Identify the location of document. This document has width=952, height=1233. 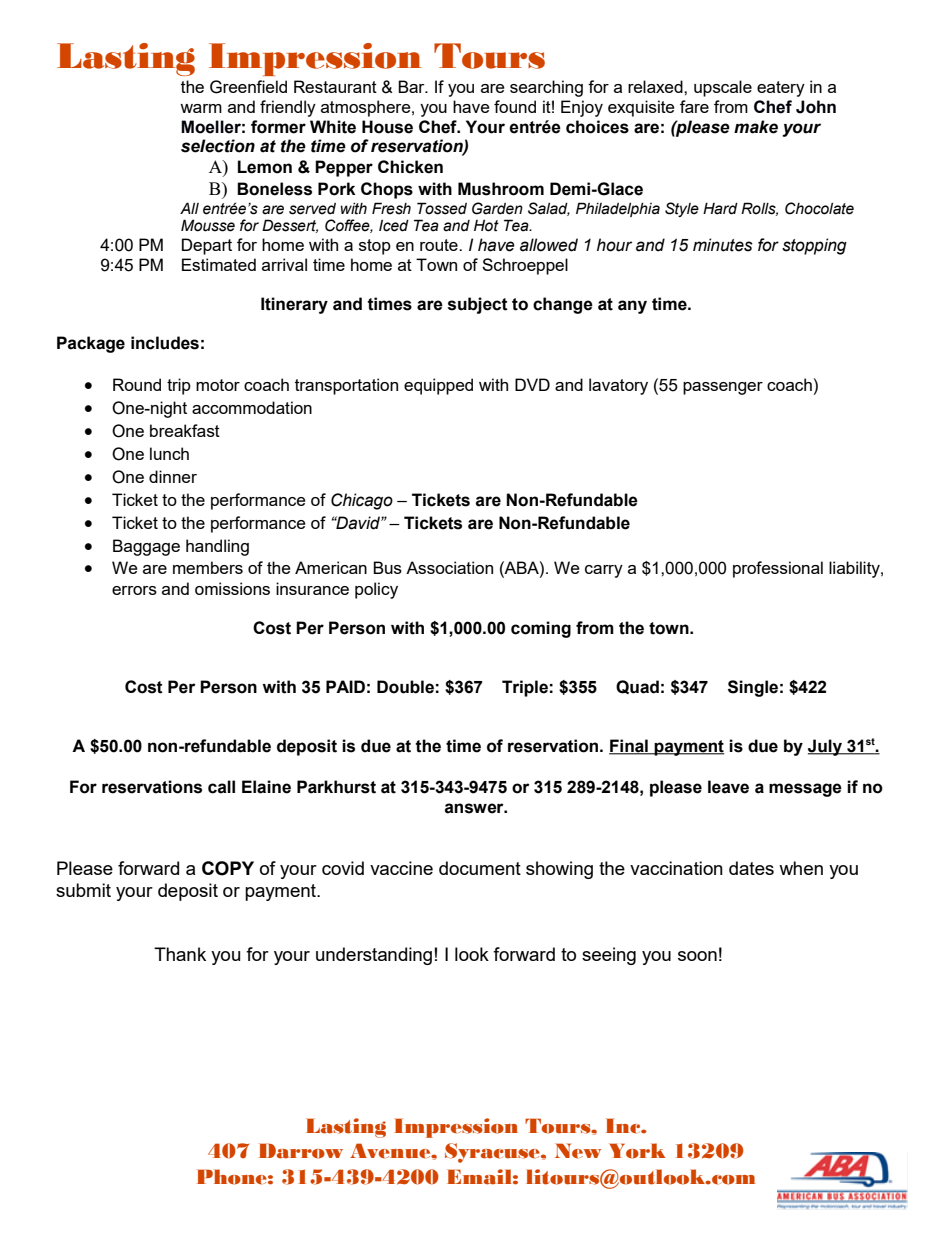
(480, 868).
